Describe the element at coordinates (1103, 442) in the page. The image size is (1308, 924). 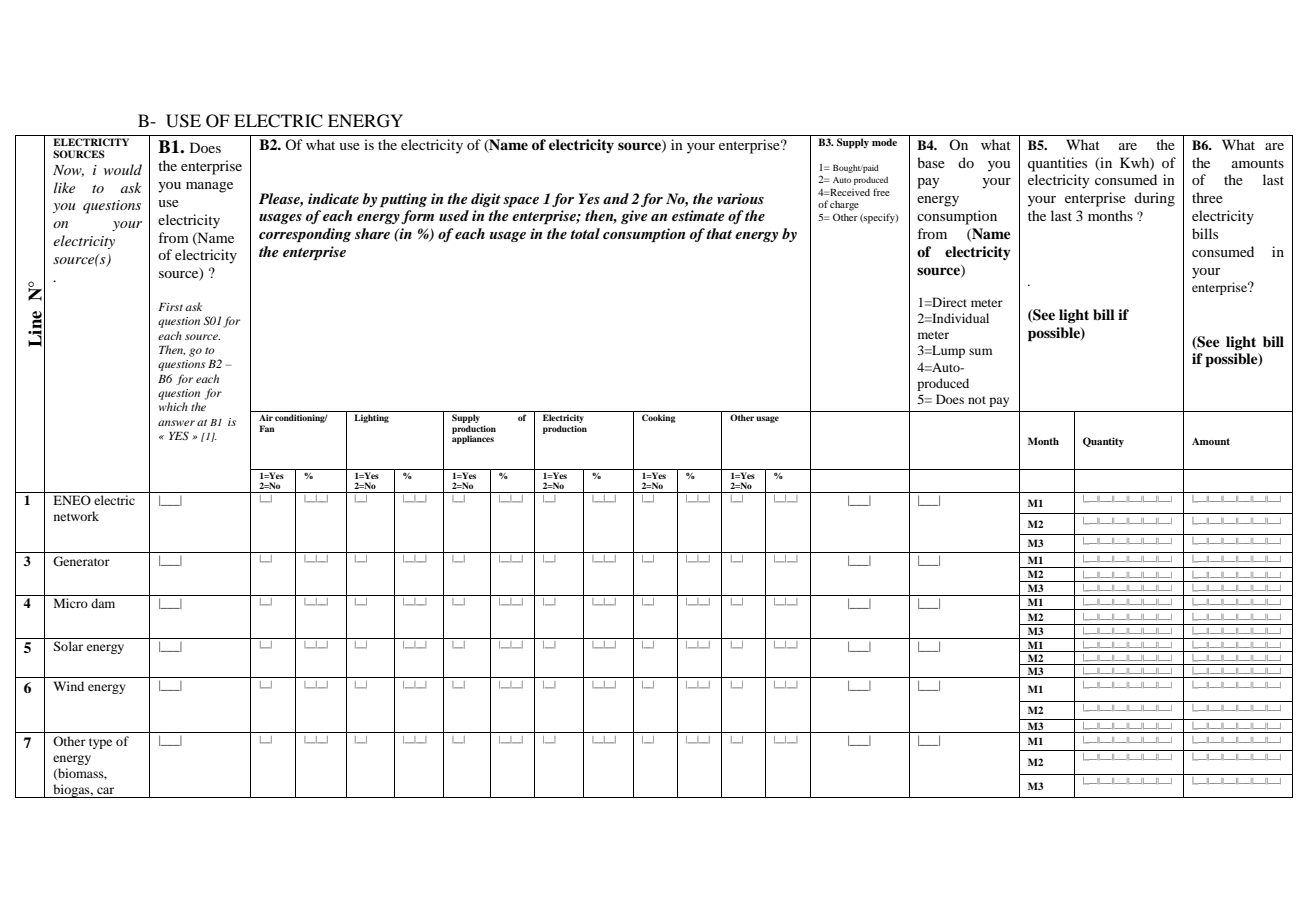
I see `Quantity` at that location.
